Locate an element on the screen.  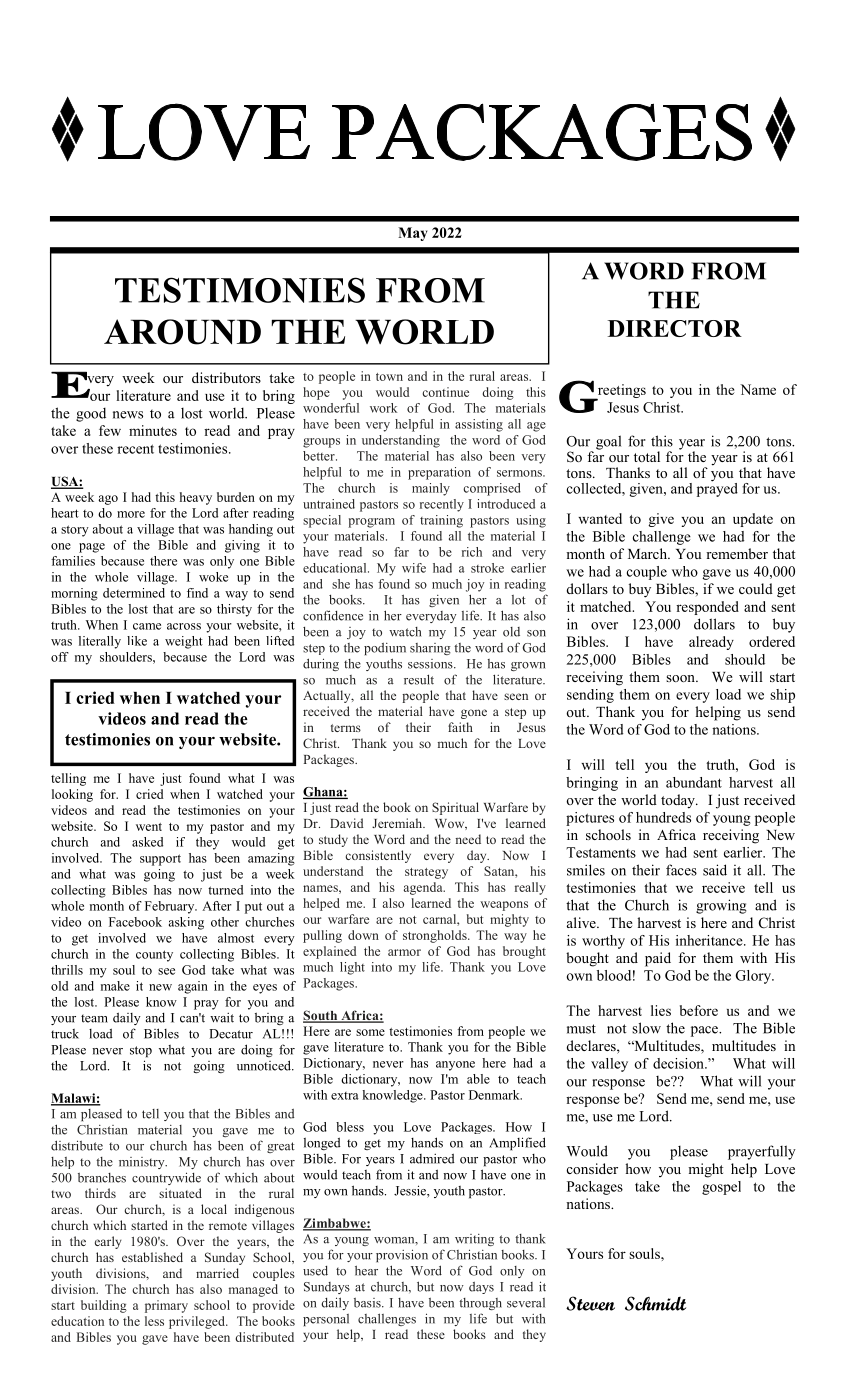
primary is located at coordinates (166, 1306).
